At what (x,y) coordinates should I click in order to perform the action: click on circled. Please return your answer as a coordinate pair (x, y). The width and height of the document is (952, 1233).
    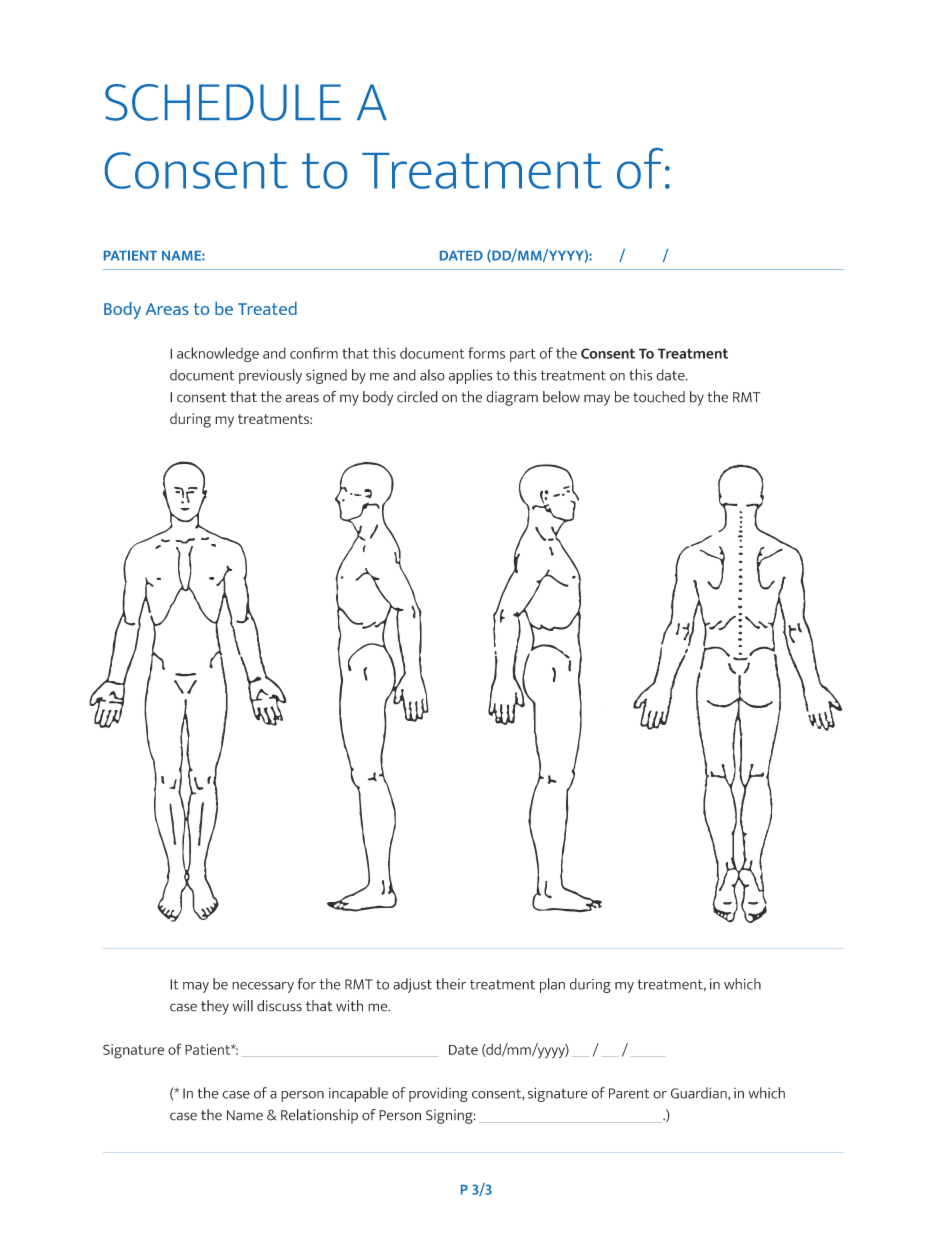
    Looking at the image, I should click on (417, 397).
